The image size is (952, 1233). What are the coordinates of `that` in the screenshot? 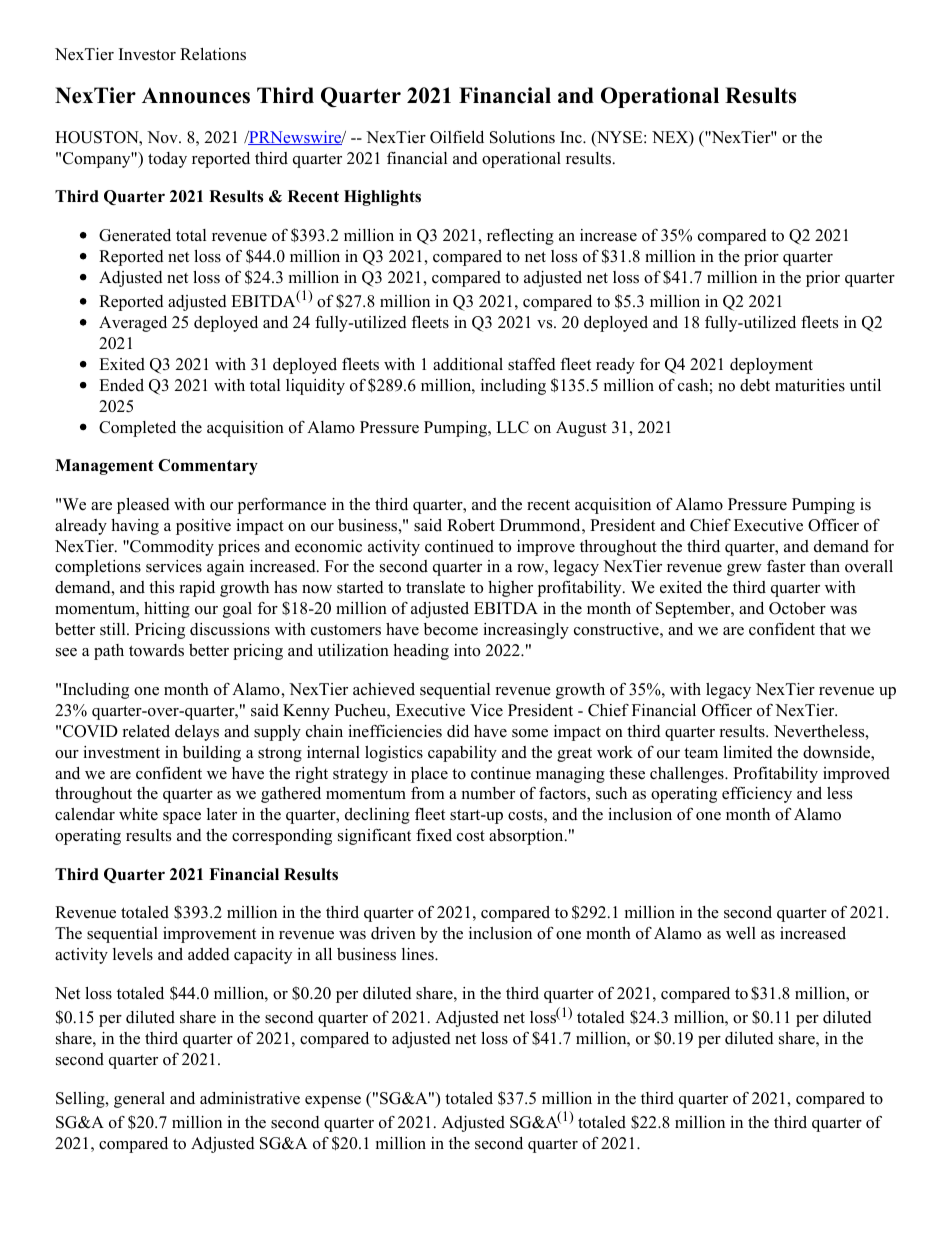 It's located at (833, 629).
